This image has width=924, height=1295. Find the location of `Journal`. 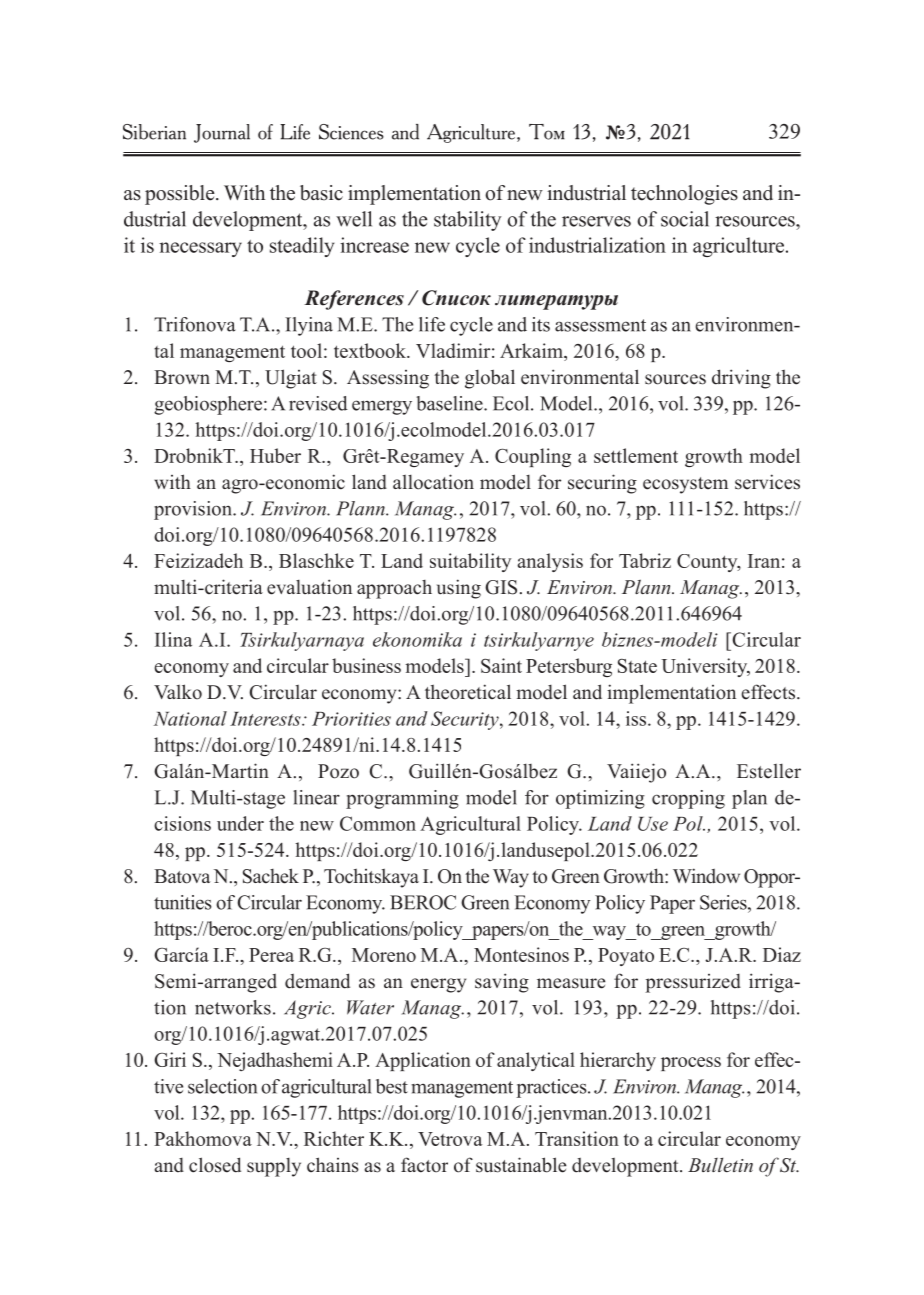

Journal is located at coordinates (222, 133).
